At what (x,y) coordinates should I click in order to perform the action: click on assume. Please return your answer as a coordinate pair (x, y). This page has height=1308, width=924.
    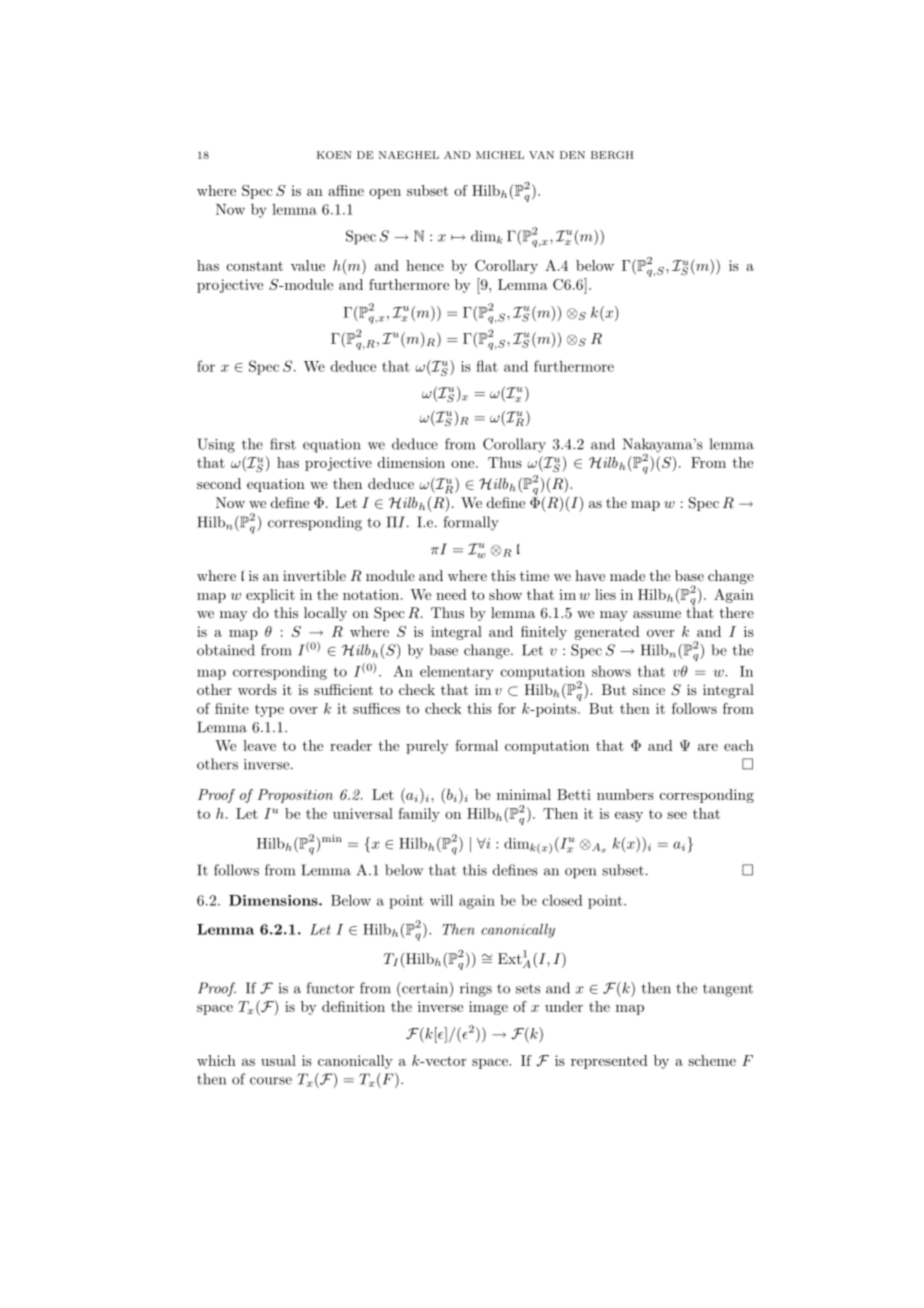
    Looking at the image, I should click on (657, 614).
